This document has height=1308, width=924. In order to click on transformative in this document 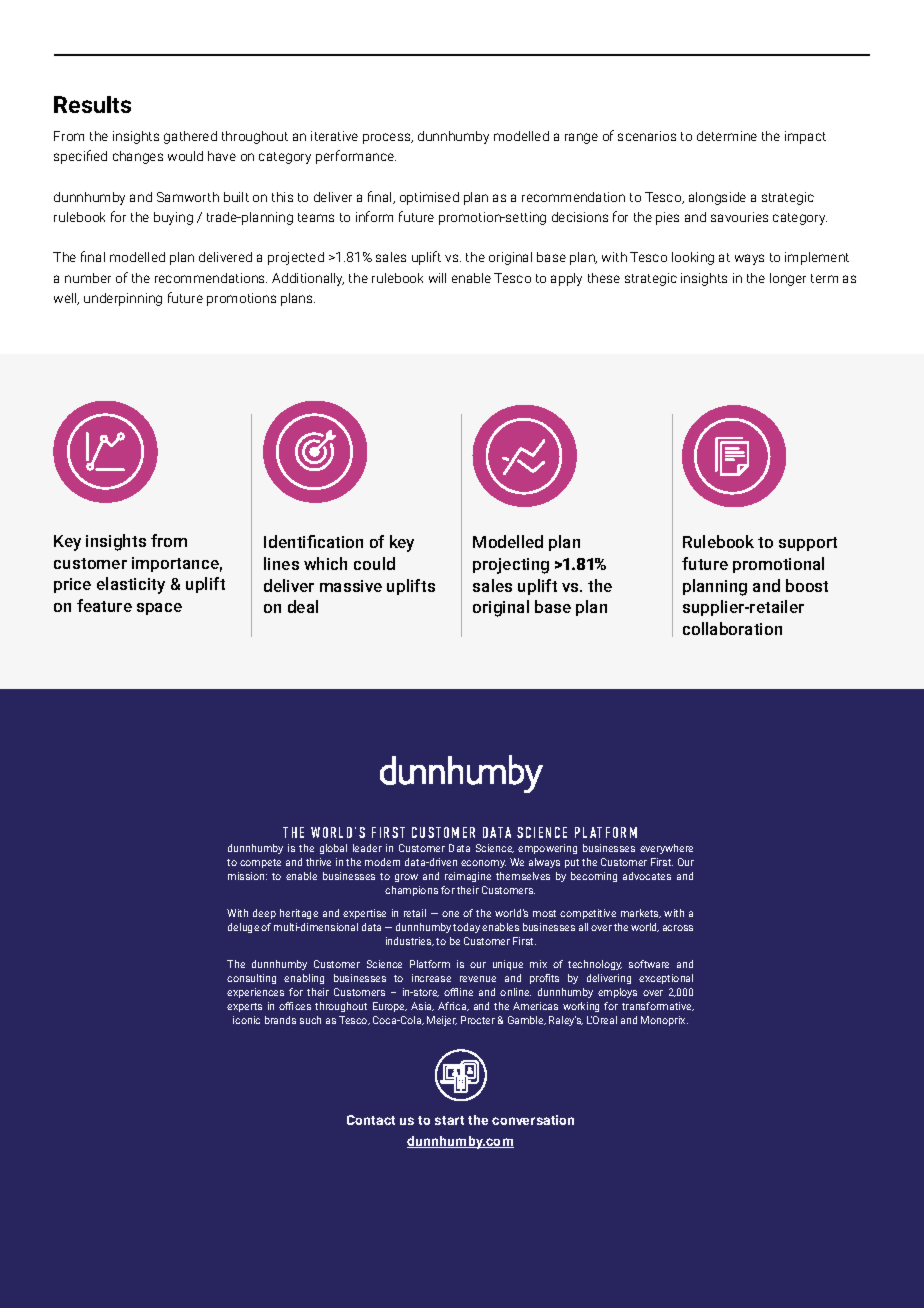, I will do `click(658, 1006)`.
